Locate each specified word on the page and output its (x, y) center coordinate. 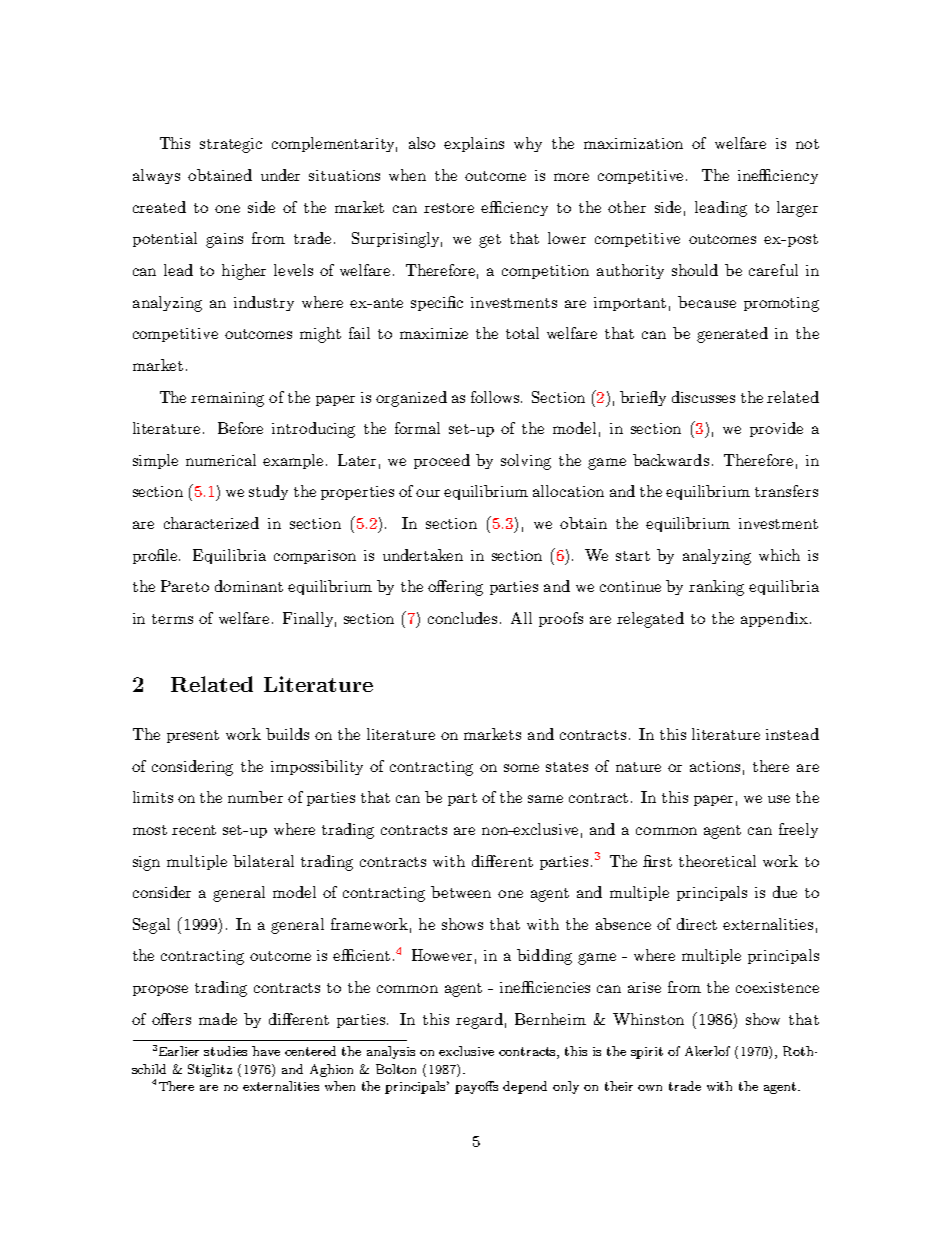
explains (474, 144)
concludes (462, 618)
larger (797, 209)
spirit (647, 1053)
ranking (716, 588)
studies (225, 1051)
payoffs (476, 1087)
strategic (231, 145)
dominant (249, 586)
